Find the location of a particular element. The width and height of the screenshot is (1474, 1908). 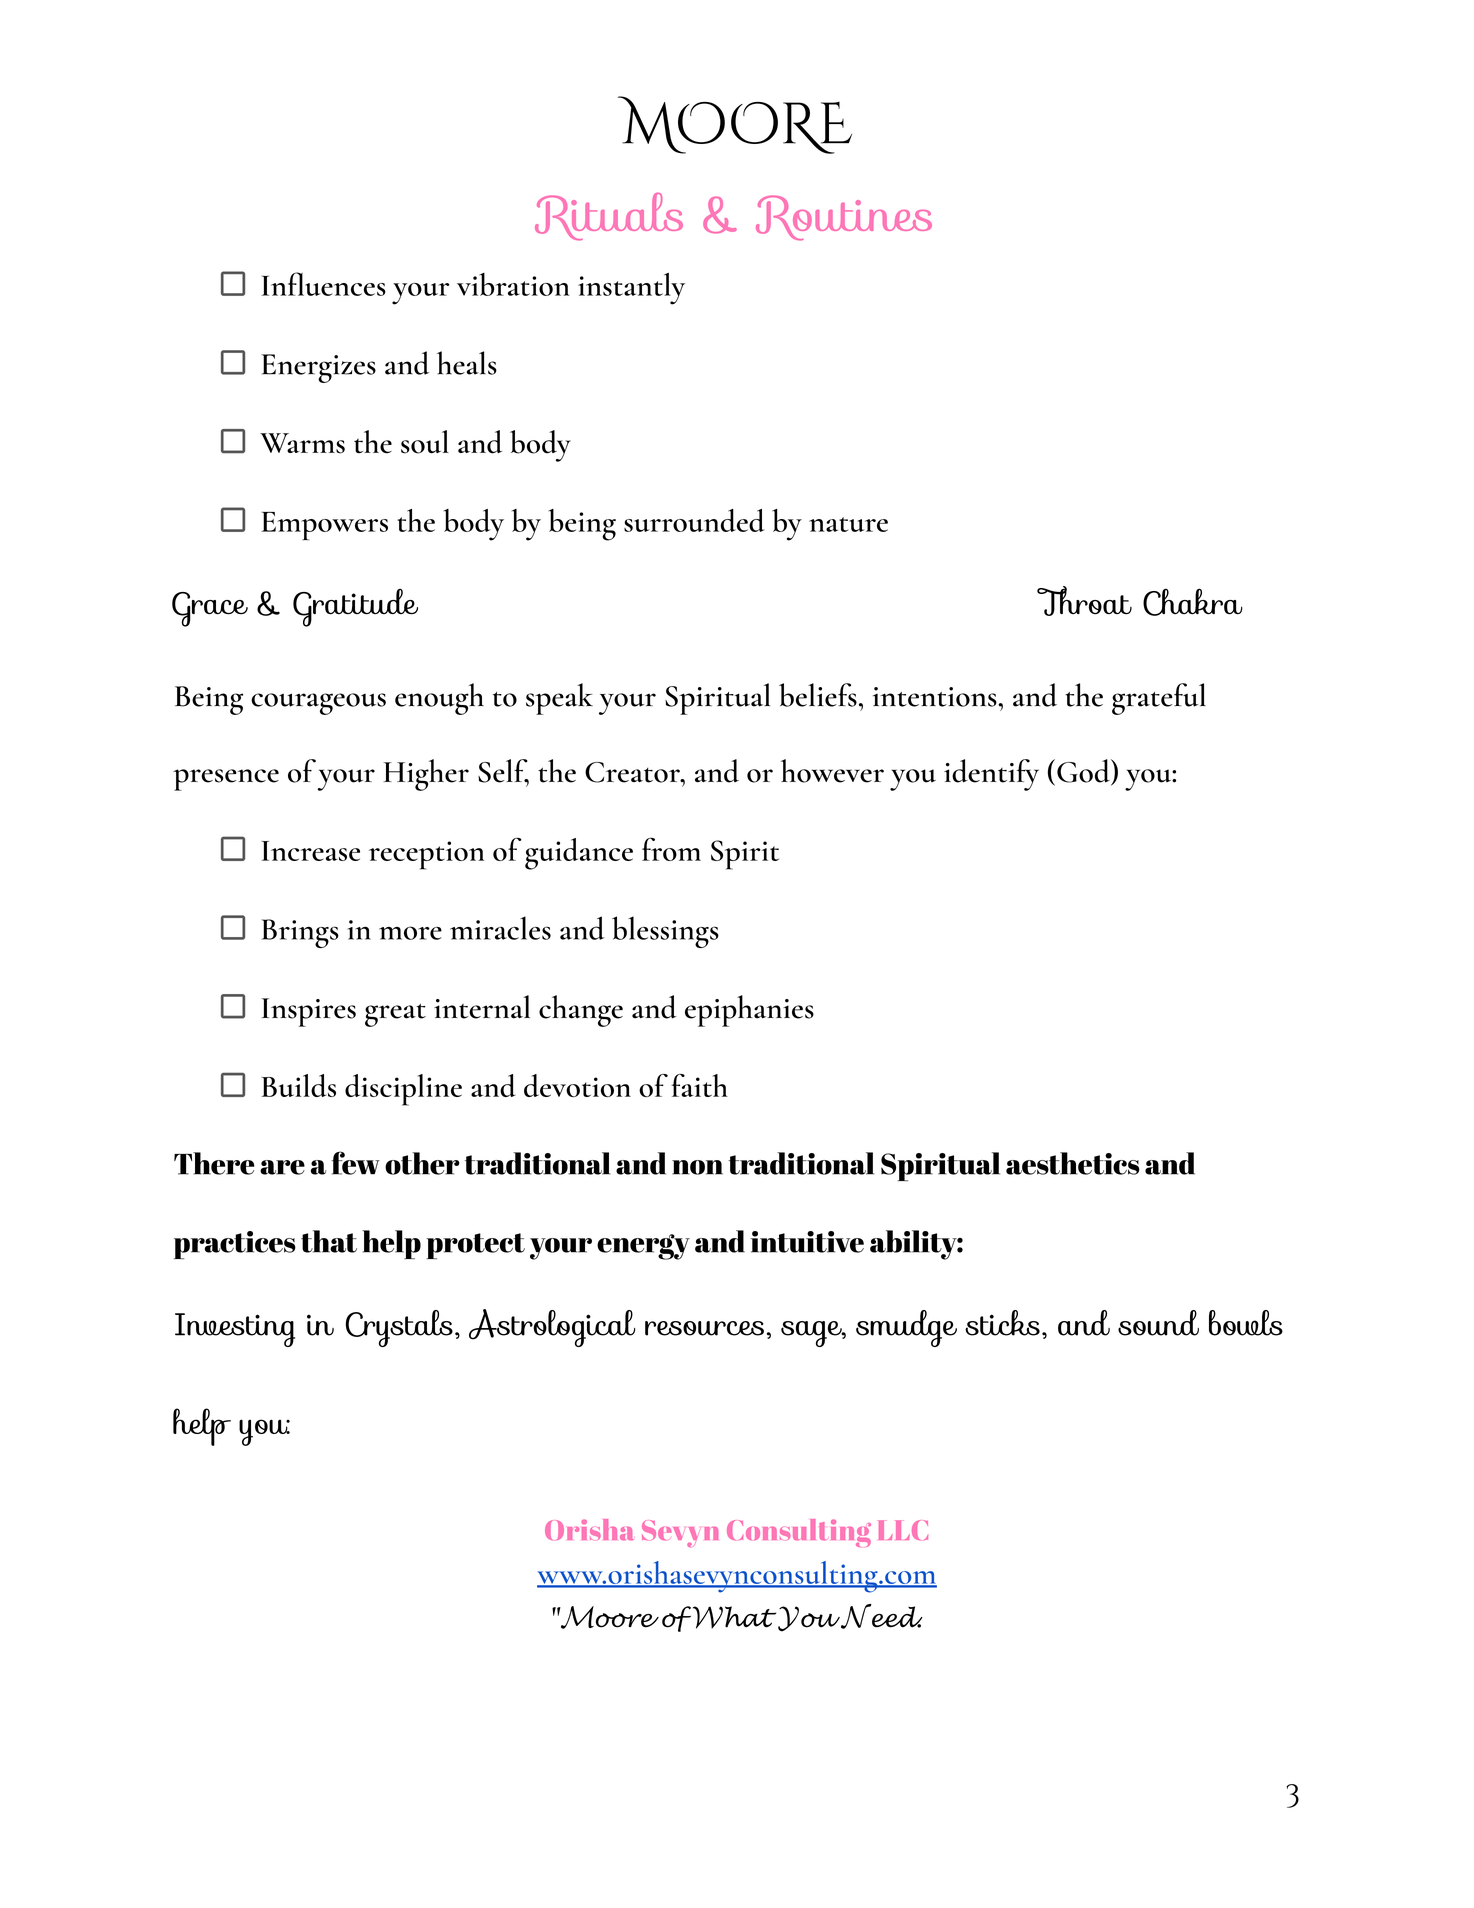

instantly is located at coordinates (631, 289).
